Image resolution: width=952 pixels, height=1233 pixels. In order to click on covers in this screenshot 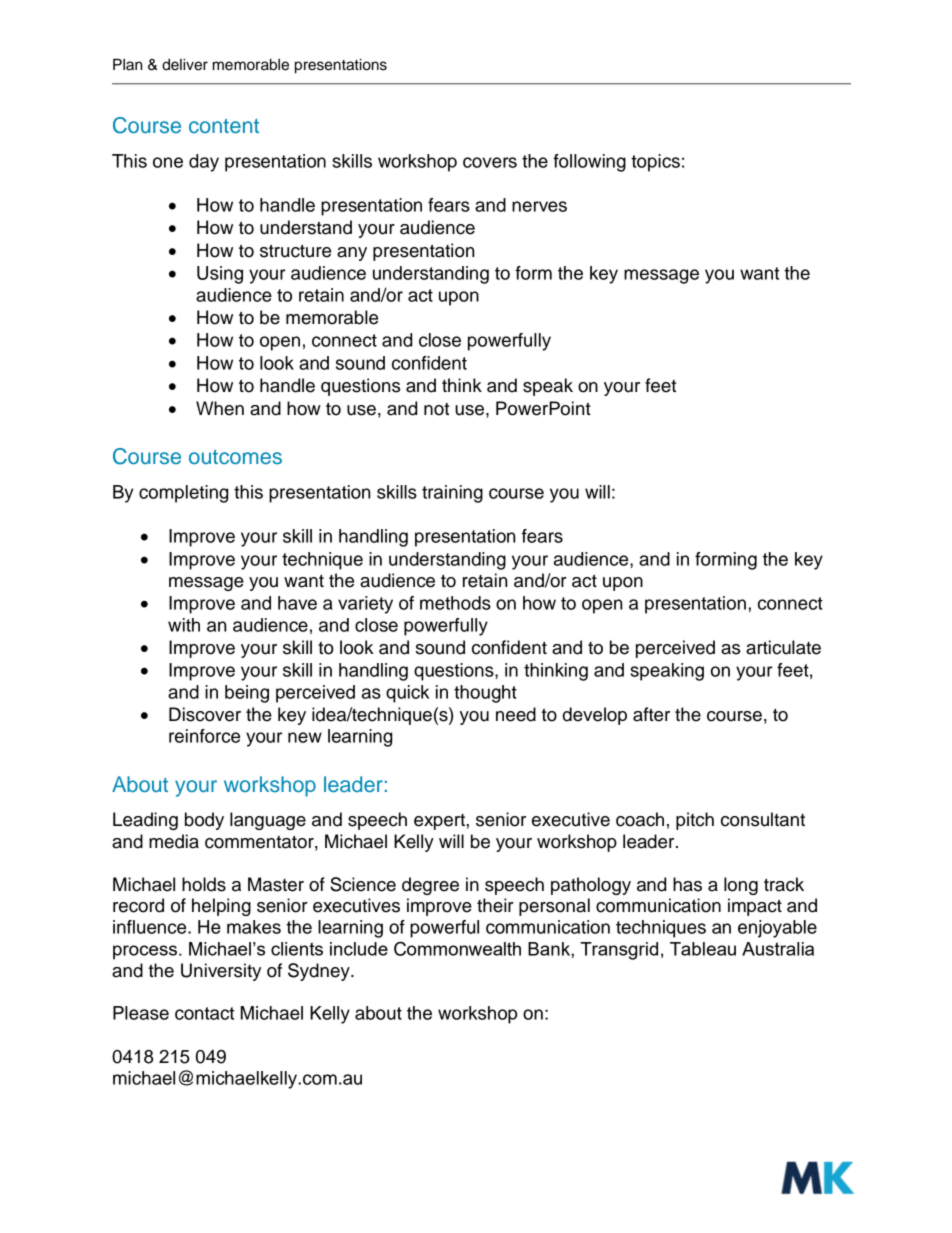, I will do `click(490, 162)`.
